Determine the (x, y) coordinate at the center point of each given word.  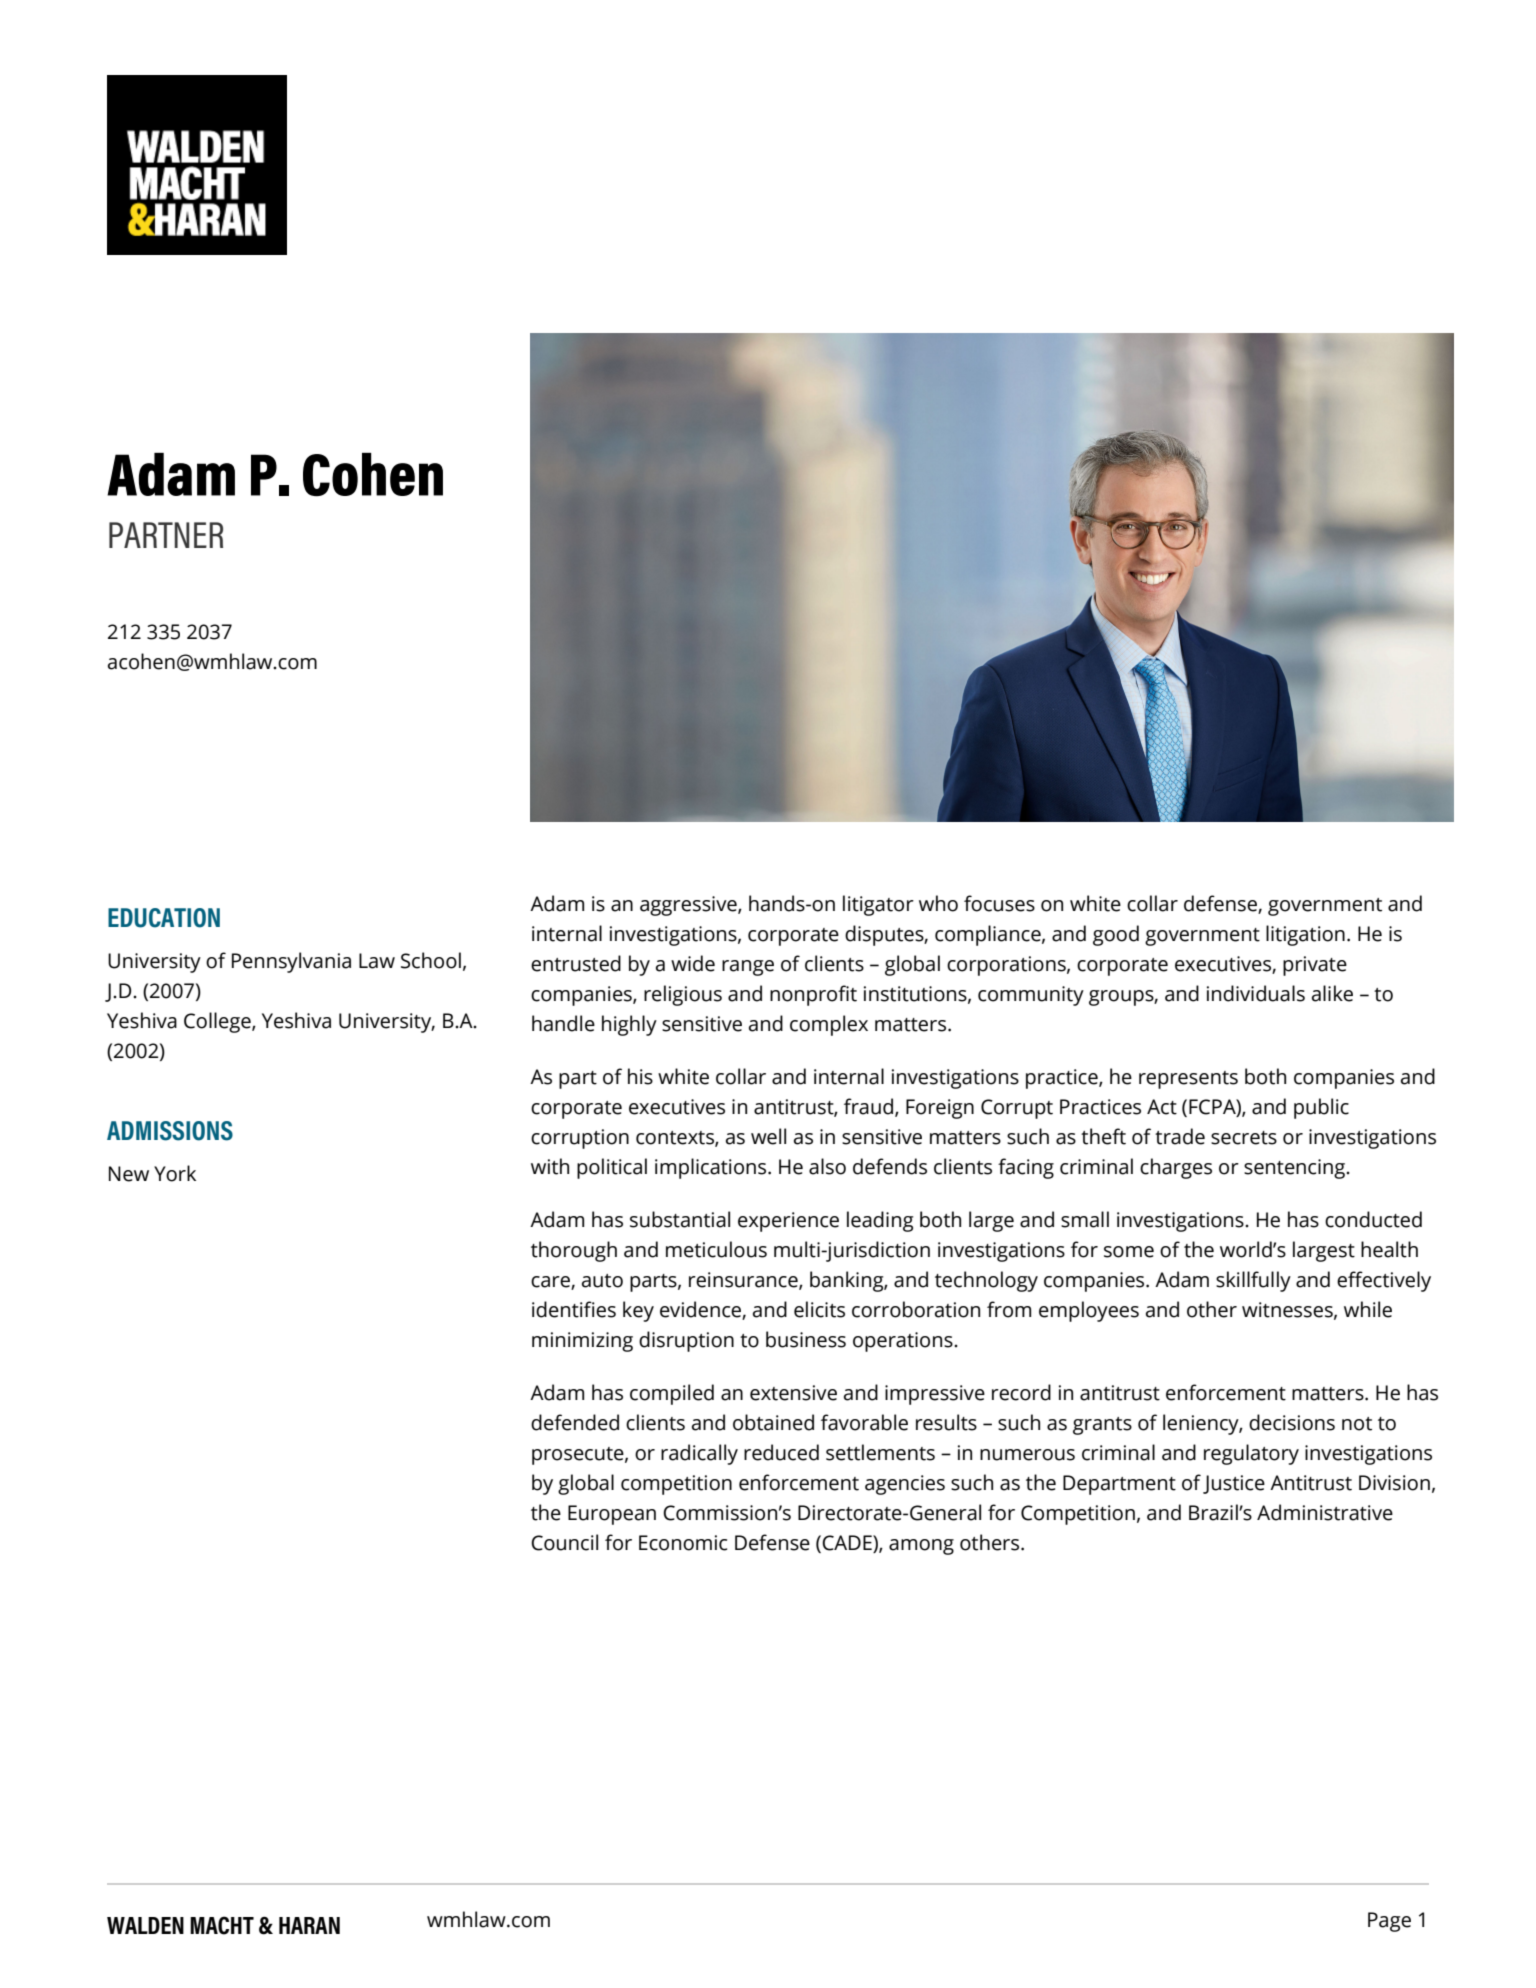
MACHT (222, 1925)
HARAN (309, 1925)
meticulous (716, 1249)
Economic (683, 1543)
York (175, 1173)
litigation (1305, 935)
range (748, 968)
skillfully (1253, 1281)
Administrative (1325, 1512)
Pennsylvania (291, 962)
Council (564, 1542)
